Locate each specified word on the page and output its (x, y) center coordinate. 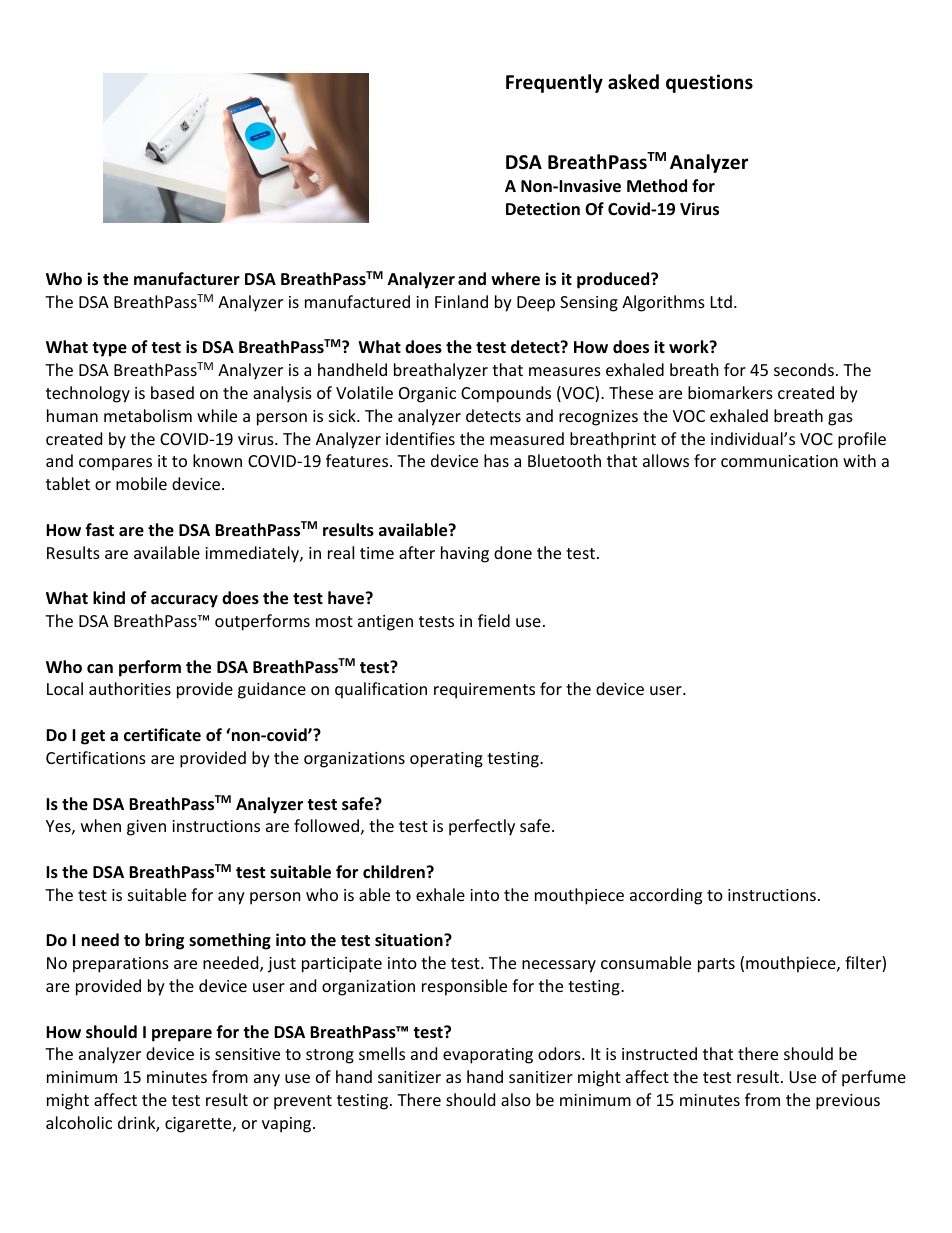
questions (709, 83)
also (516, 1099)
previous (848, 1102)
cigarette (199, 1125)
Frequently (554, 83)
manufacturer (187, 279)
